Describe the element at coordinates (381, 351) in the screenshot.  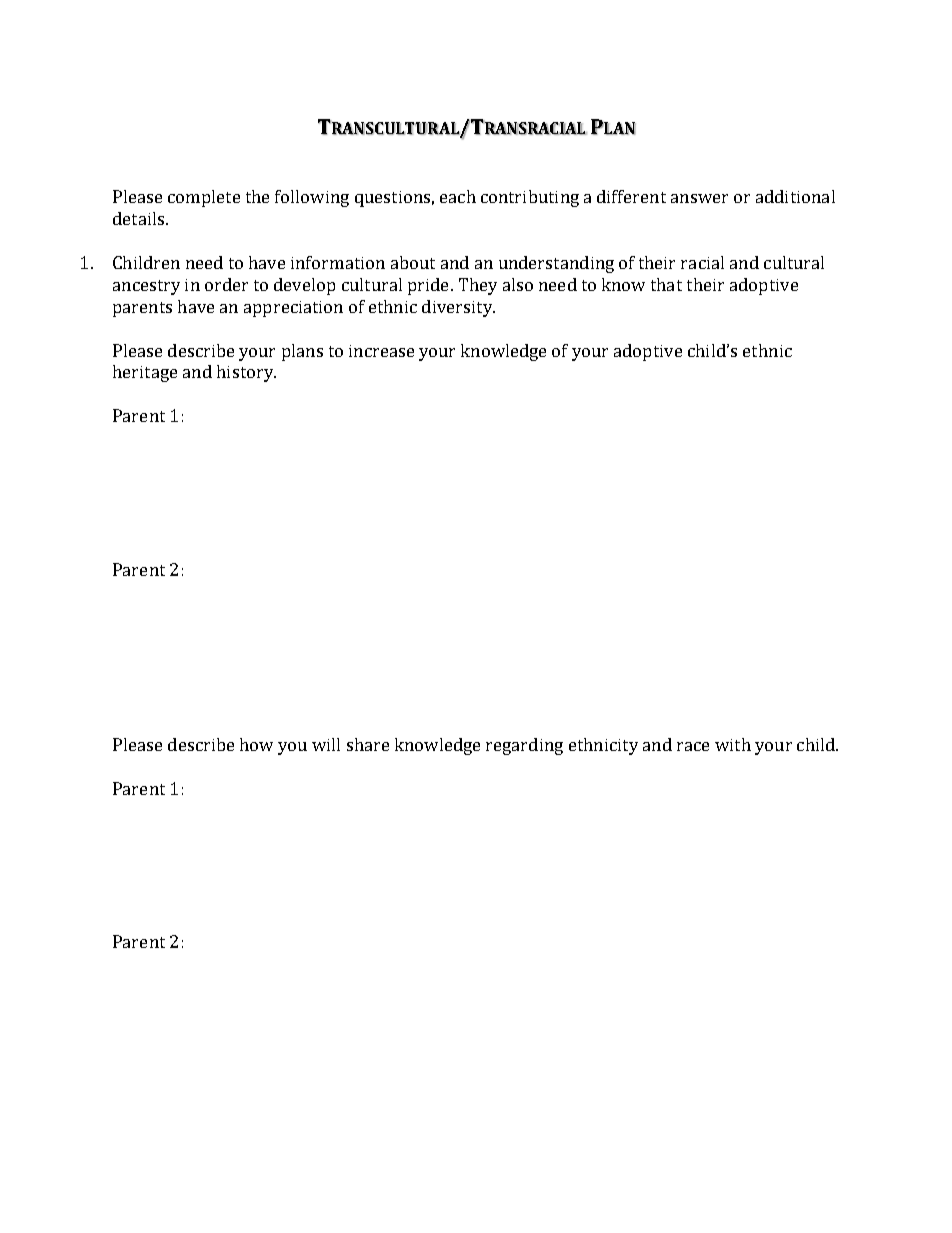
I see `increase` at that location.
